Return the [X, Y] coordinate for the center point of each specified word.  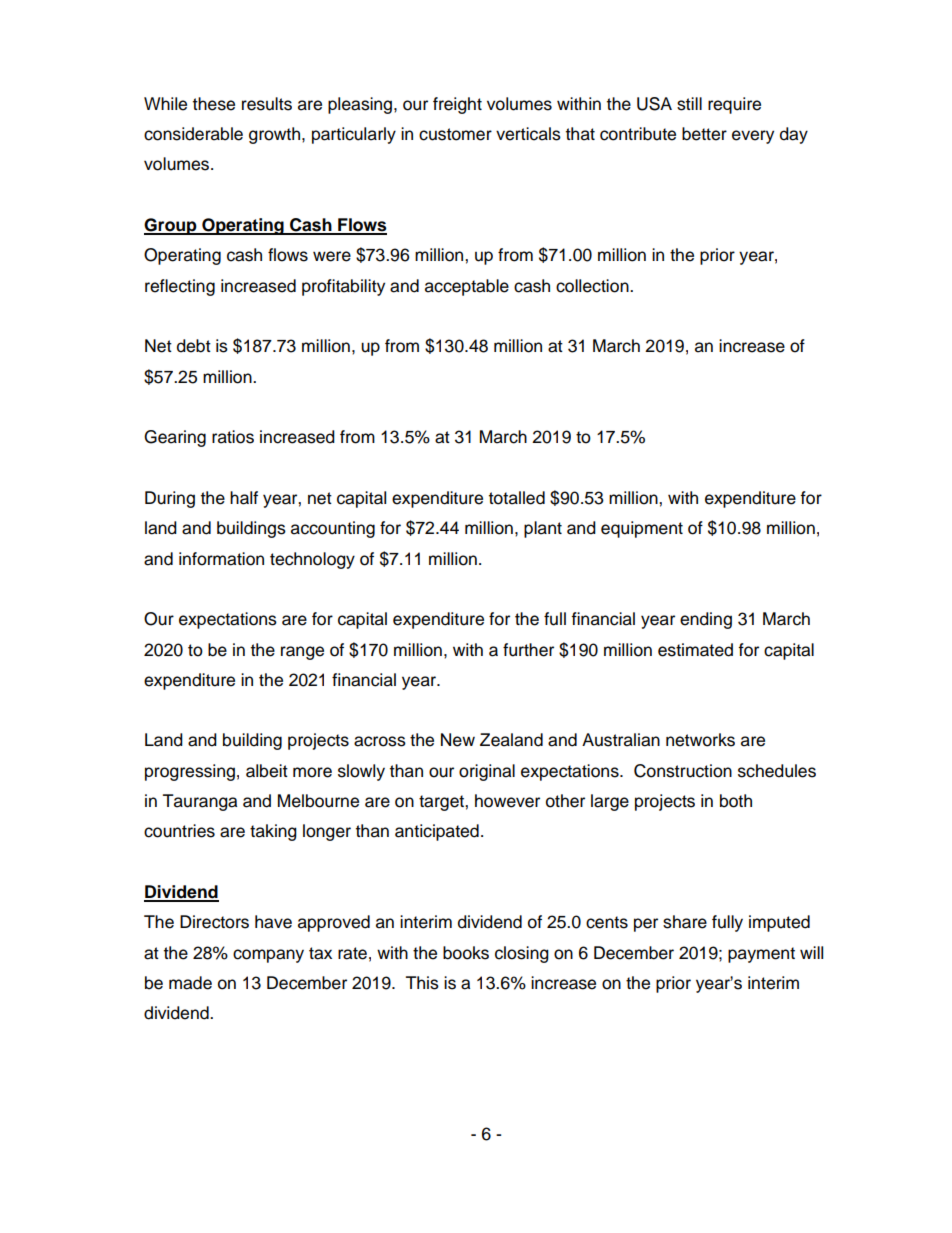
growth [276, 135]
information [221, 559]
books [466, 953]
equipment [642, 529]
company [268, 956]
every [753, 137]
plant [543, 529]
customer [455, 134]
